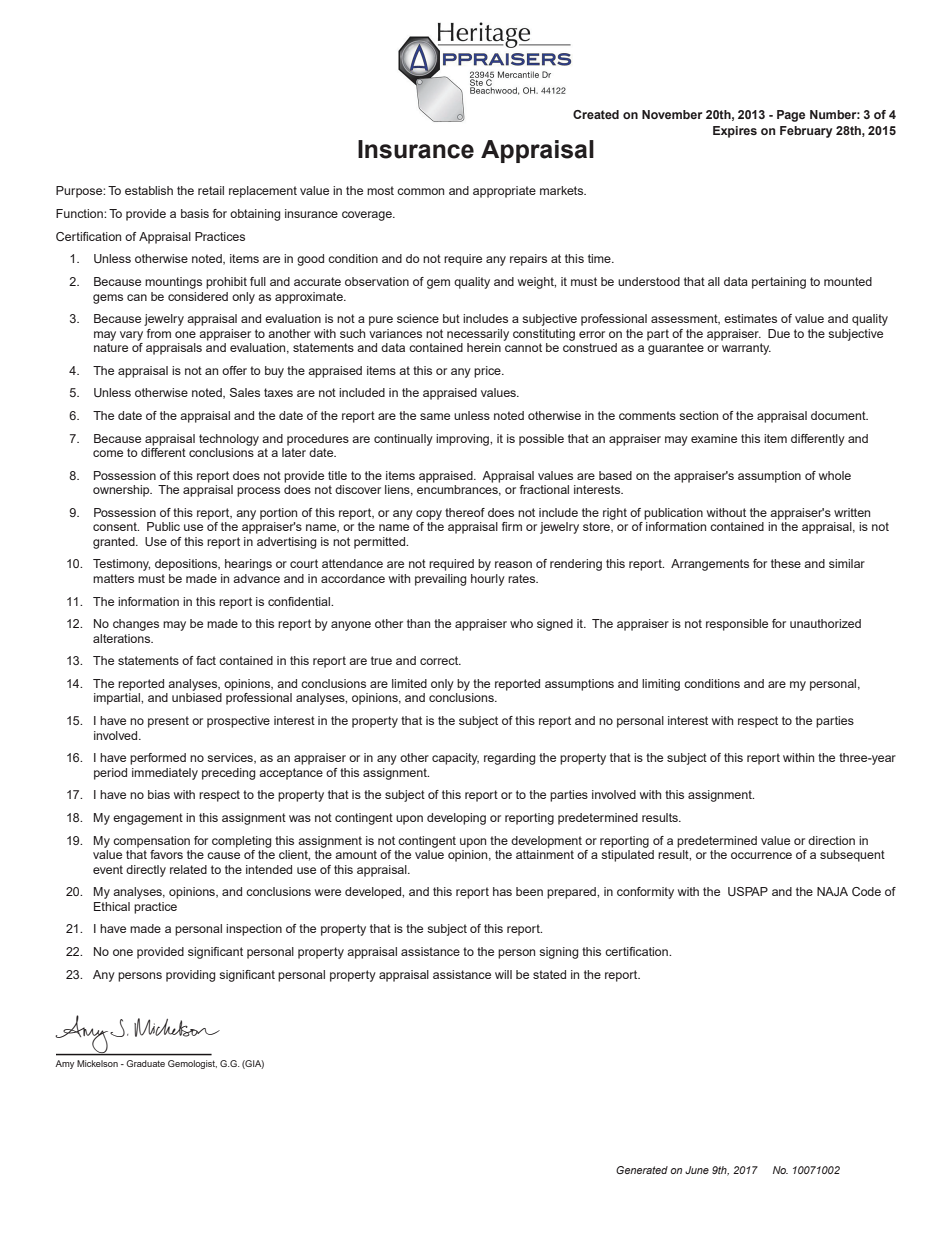 The height and width of the screenshot is (1233, 952). What do you see at coordinates (145, 1063) in the screenshot?
I see `Graduate` at bounding box center [145, 1063].
